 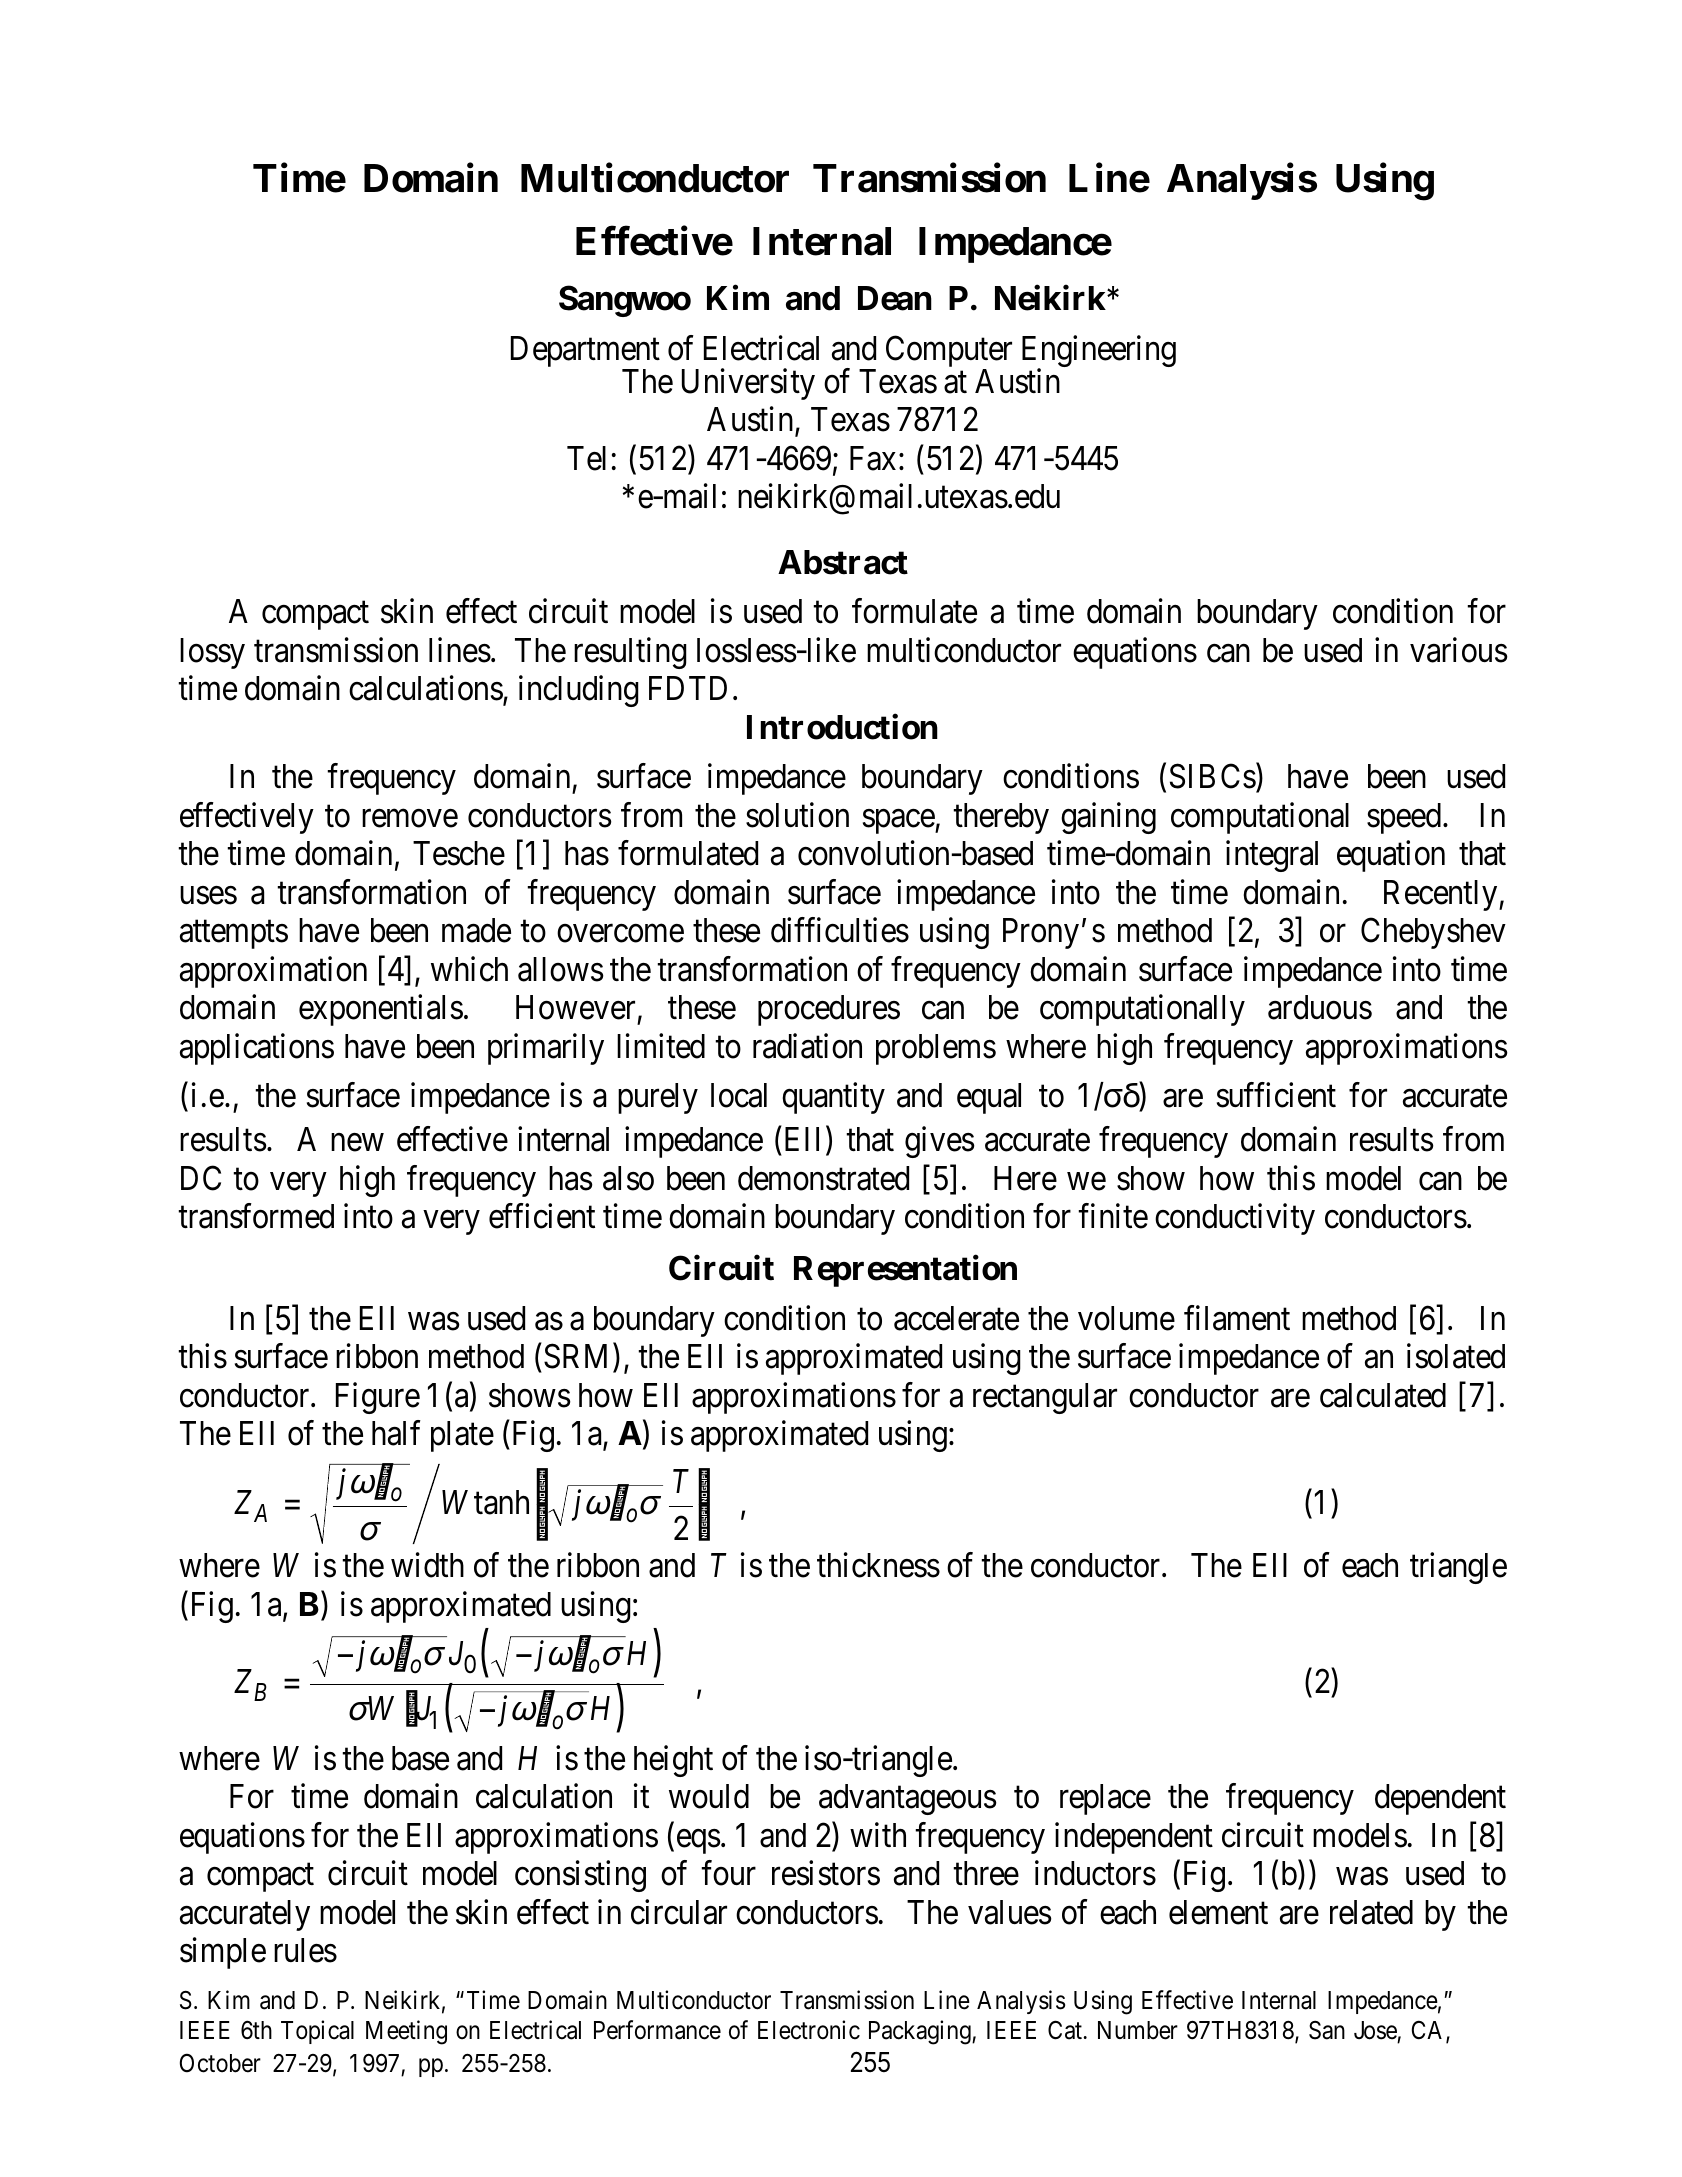 I want to click on Topical, so click(x=317, y=2032).
